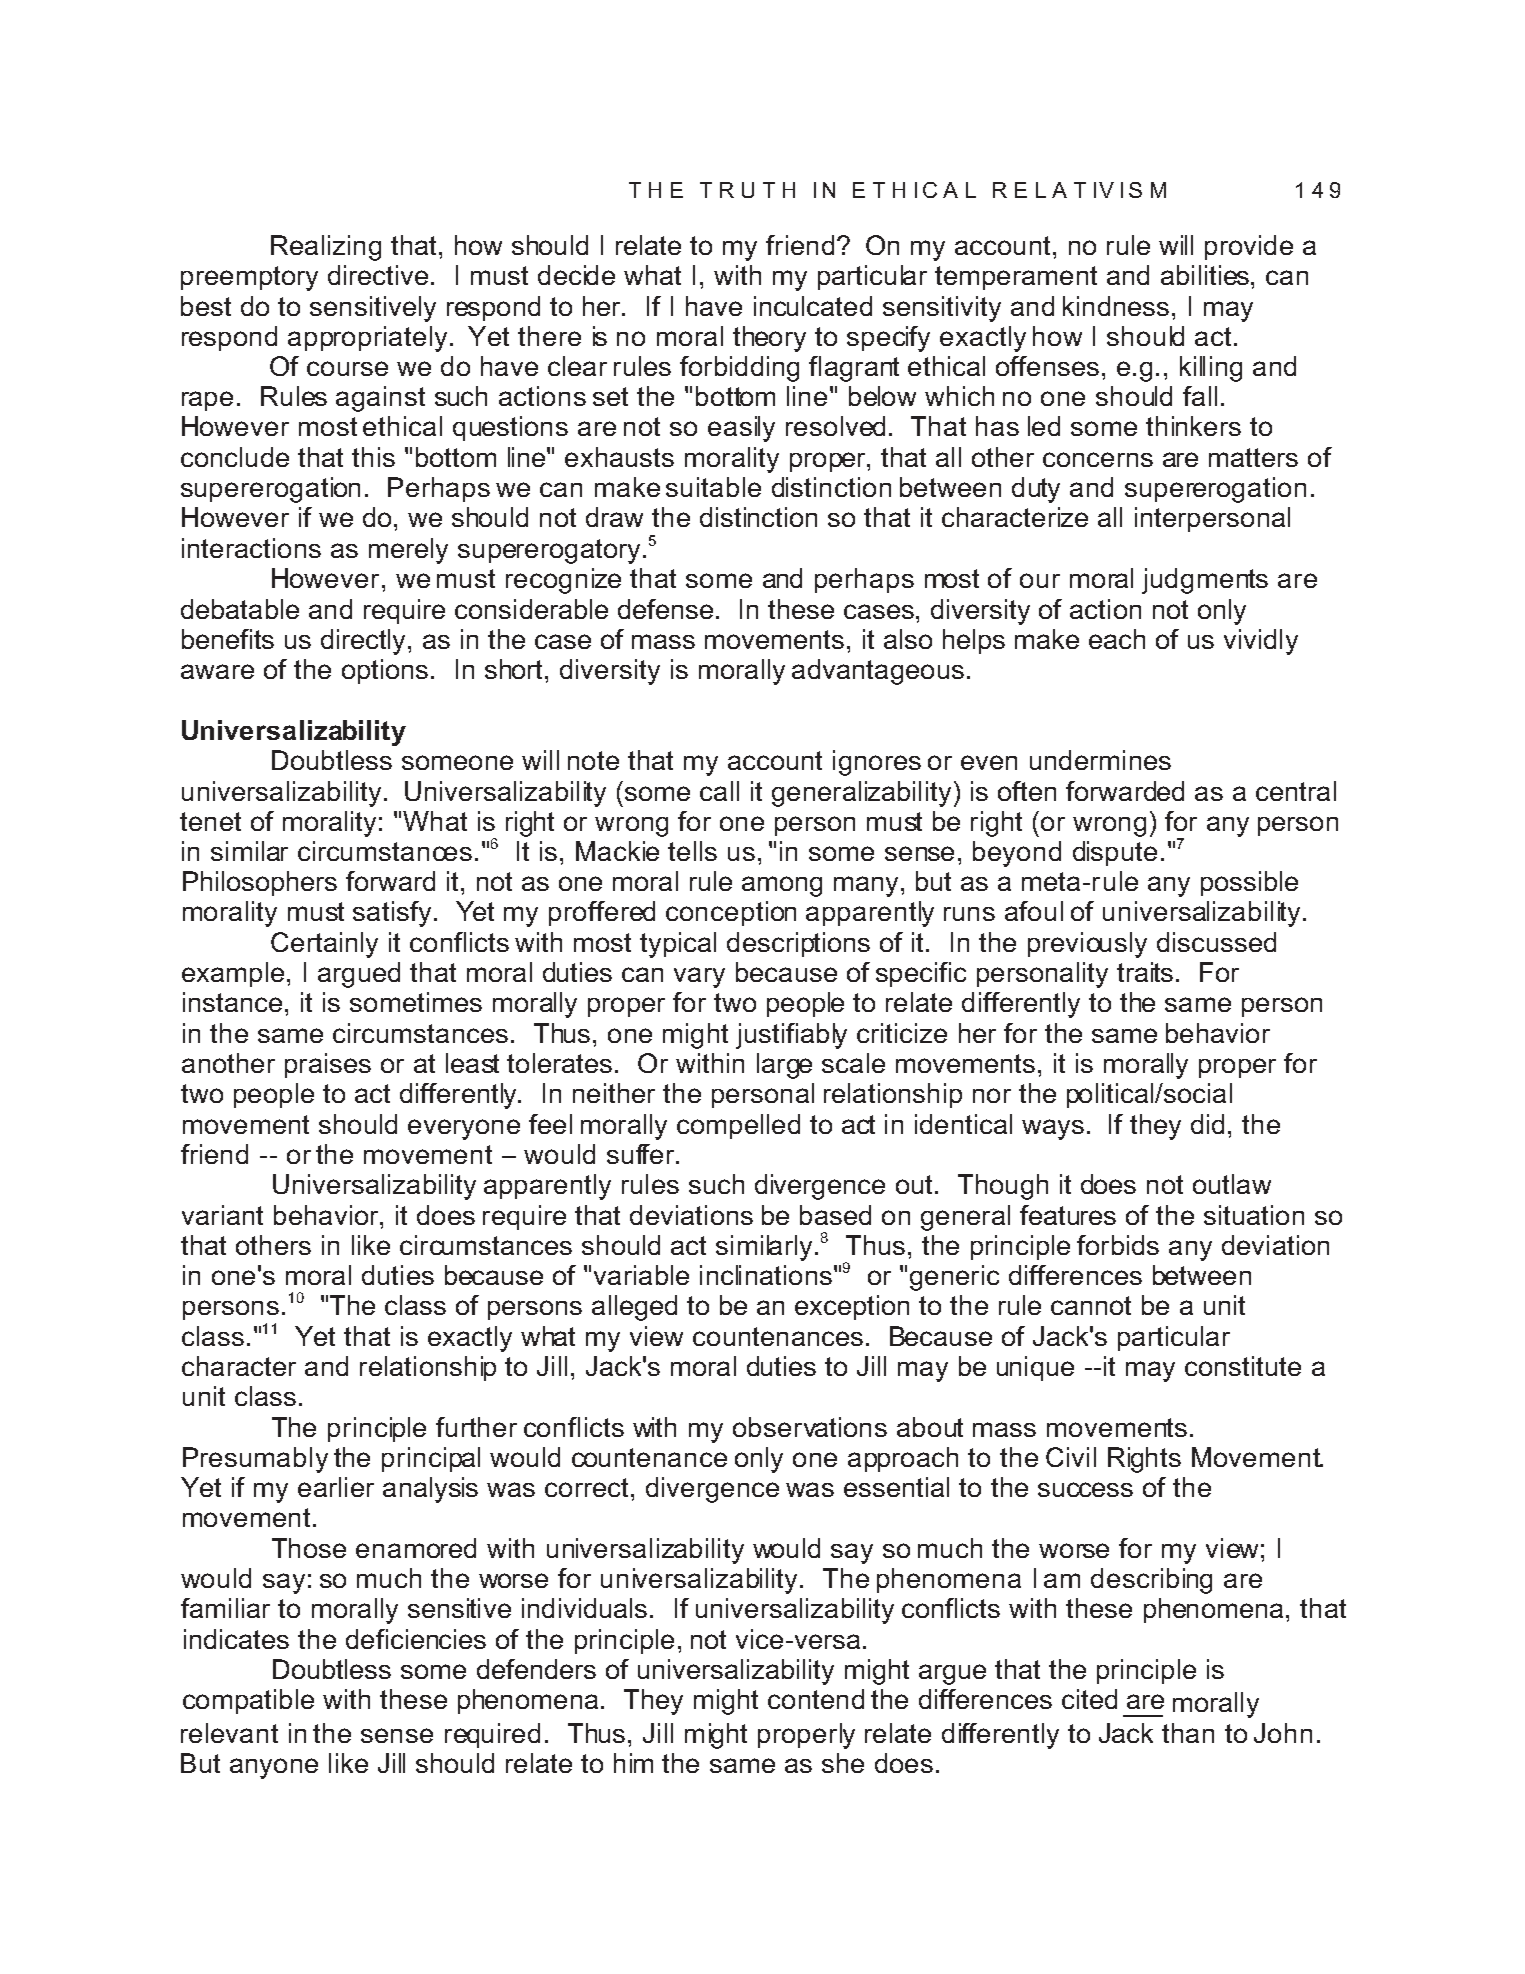  What do you see at coordinates (1205, 275) in the image?
I see `abilities` at bounding box center [1205, 275].
